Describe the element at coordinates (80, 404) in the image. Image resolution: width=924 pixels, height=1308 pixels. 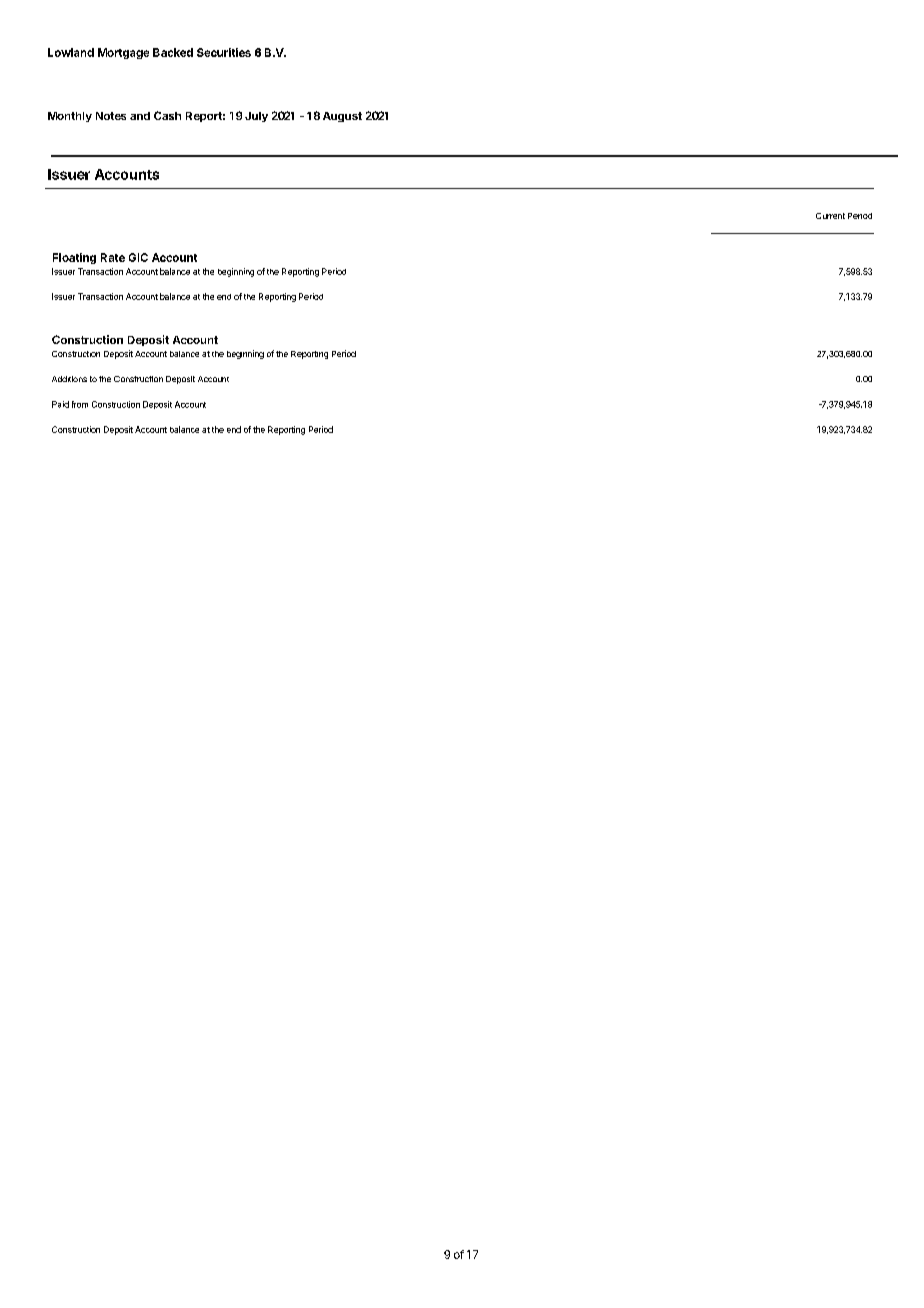
I see `from` at that location.
